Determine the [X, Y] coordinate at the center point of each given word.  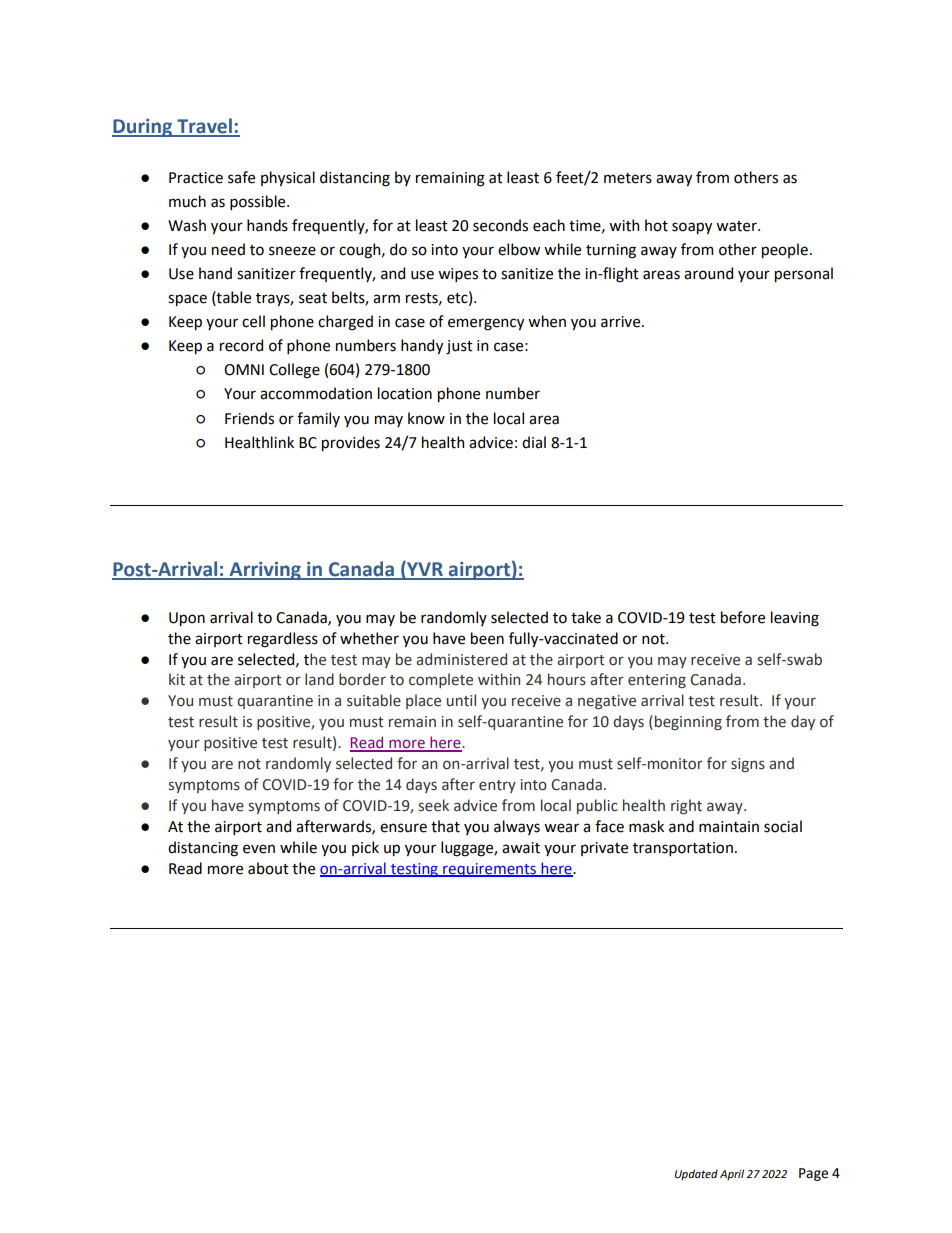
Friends [249, 418]
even [259, 849]
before [743, 617]
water [737, 226]
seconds [500, 225]
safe [241, 177]
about [268, 868]
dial [534, 442]
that [445, 826]
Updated [696, 1175]
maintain [729, 827]
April [732, 1175]
